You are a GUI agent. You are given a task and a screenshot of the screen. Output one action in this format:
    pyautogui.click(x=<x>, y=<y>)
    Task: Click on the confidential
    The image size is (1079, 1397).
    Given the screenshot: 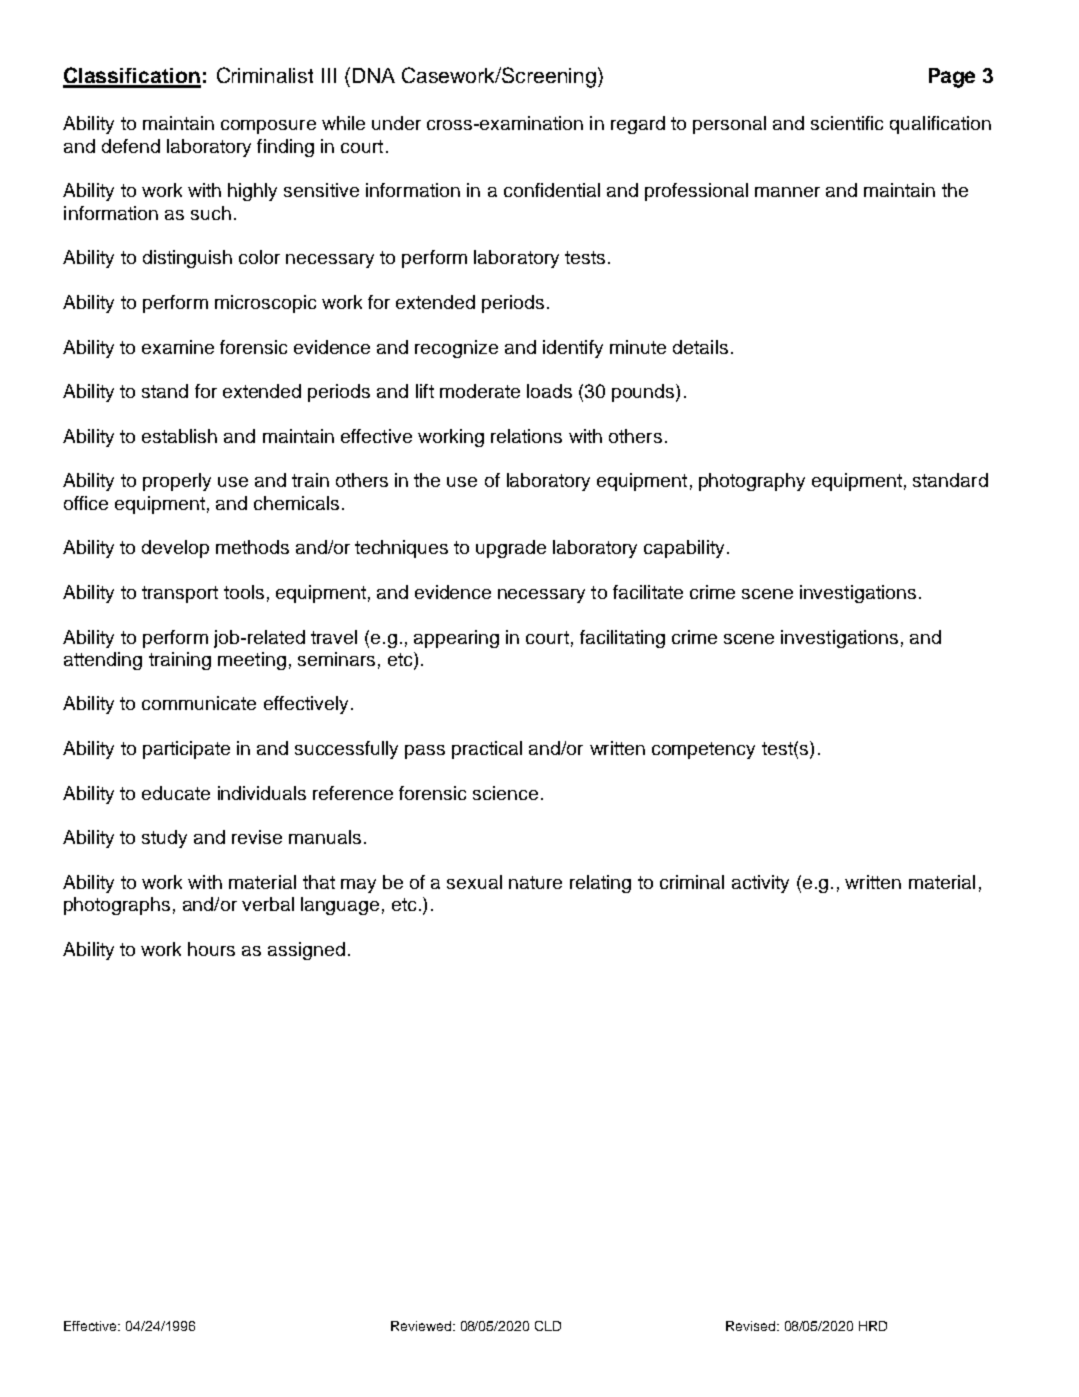 What is the action you would take?
    pyautogui.click(x=552, y=190)
